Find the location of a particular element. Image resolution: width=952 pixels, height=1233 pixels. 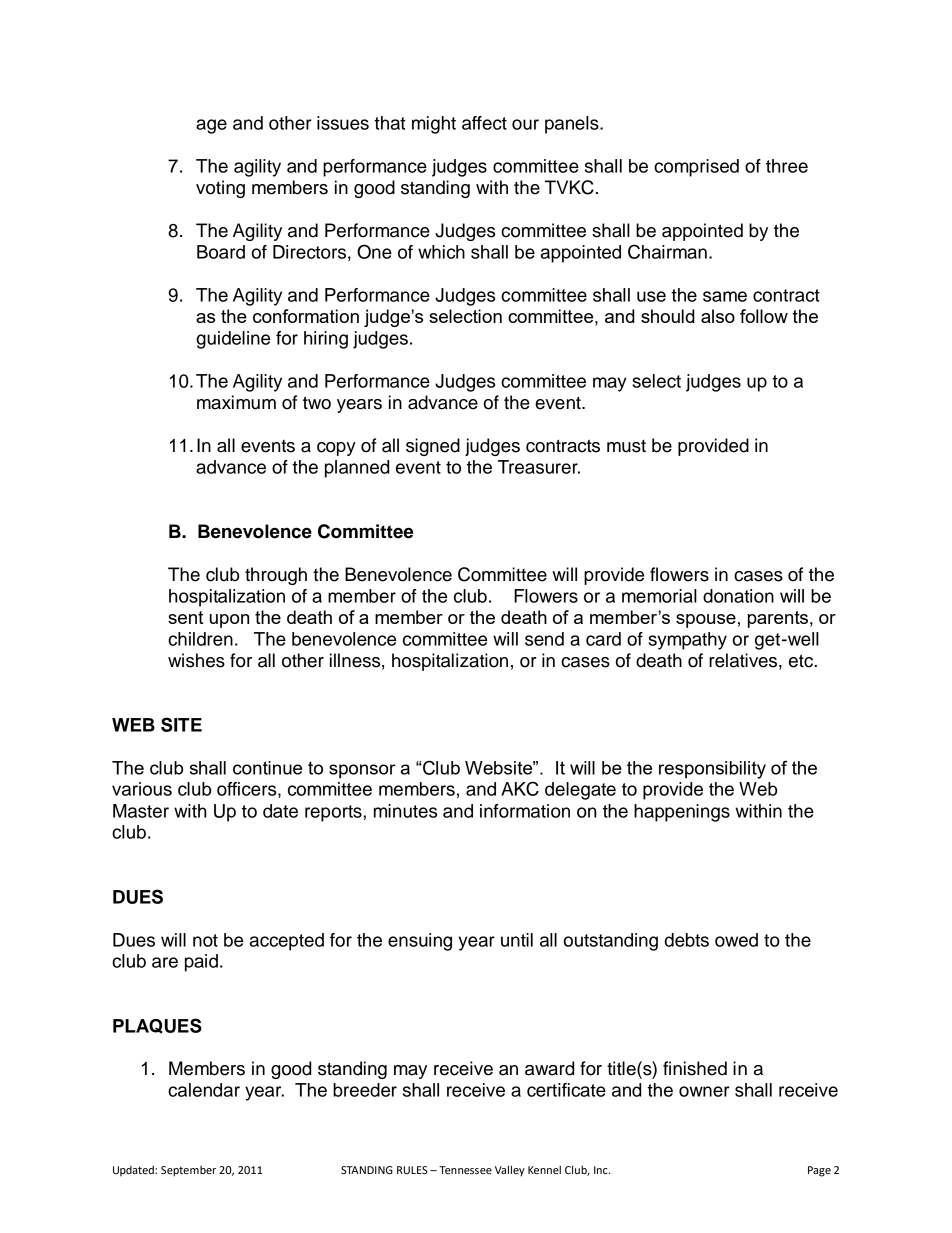

relatives is located at coordinates (744, 660).
